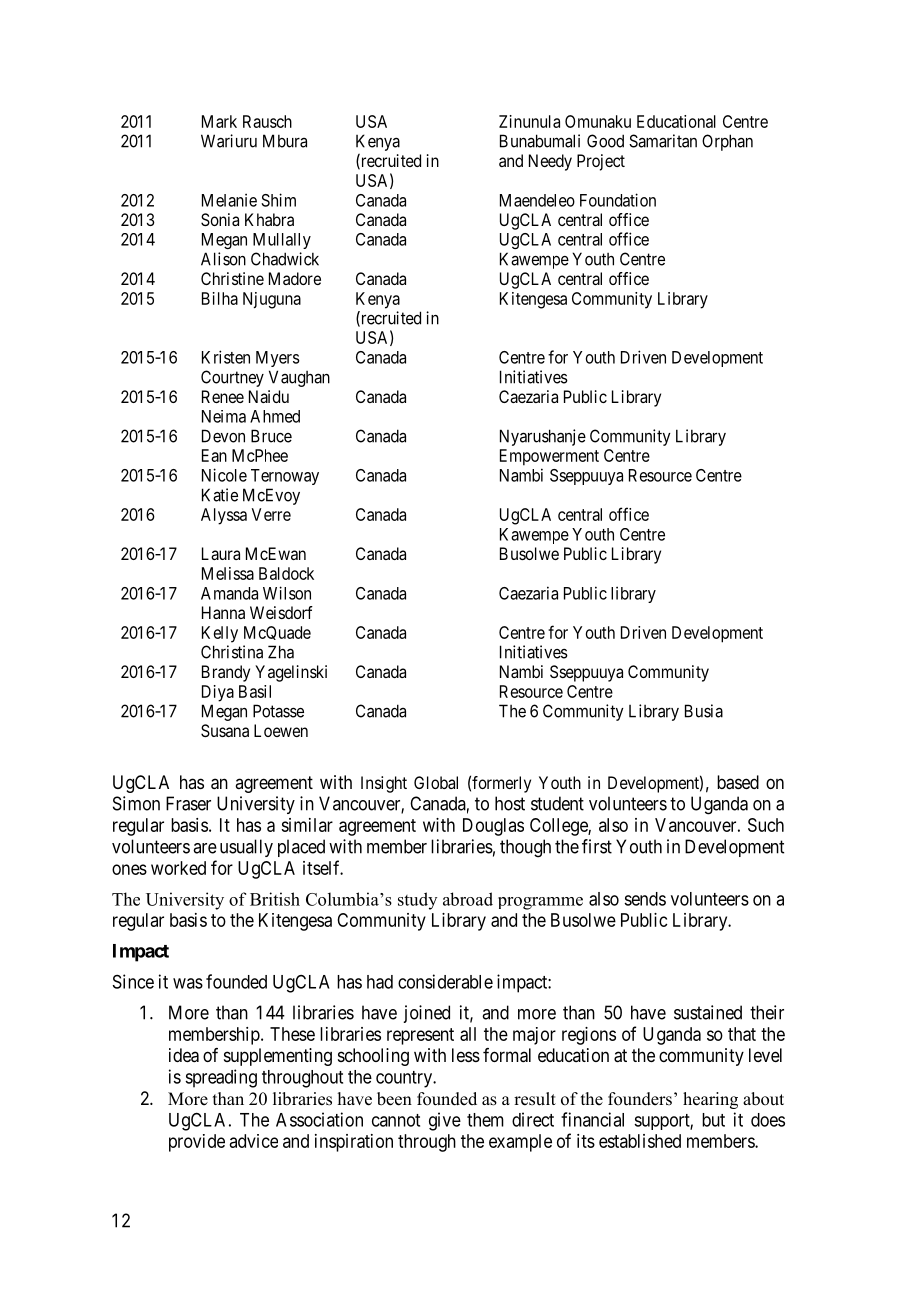  What do you see at coordinates (713, 1120) in the screenshot?
I see `but` at bounding box center [713, 1120].
